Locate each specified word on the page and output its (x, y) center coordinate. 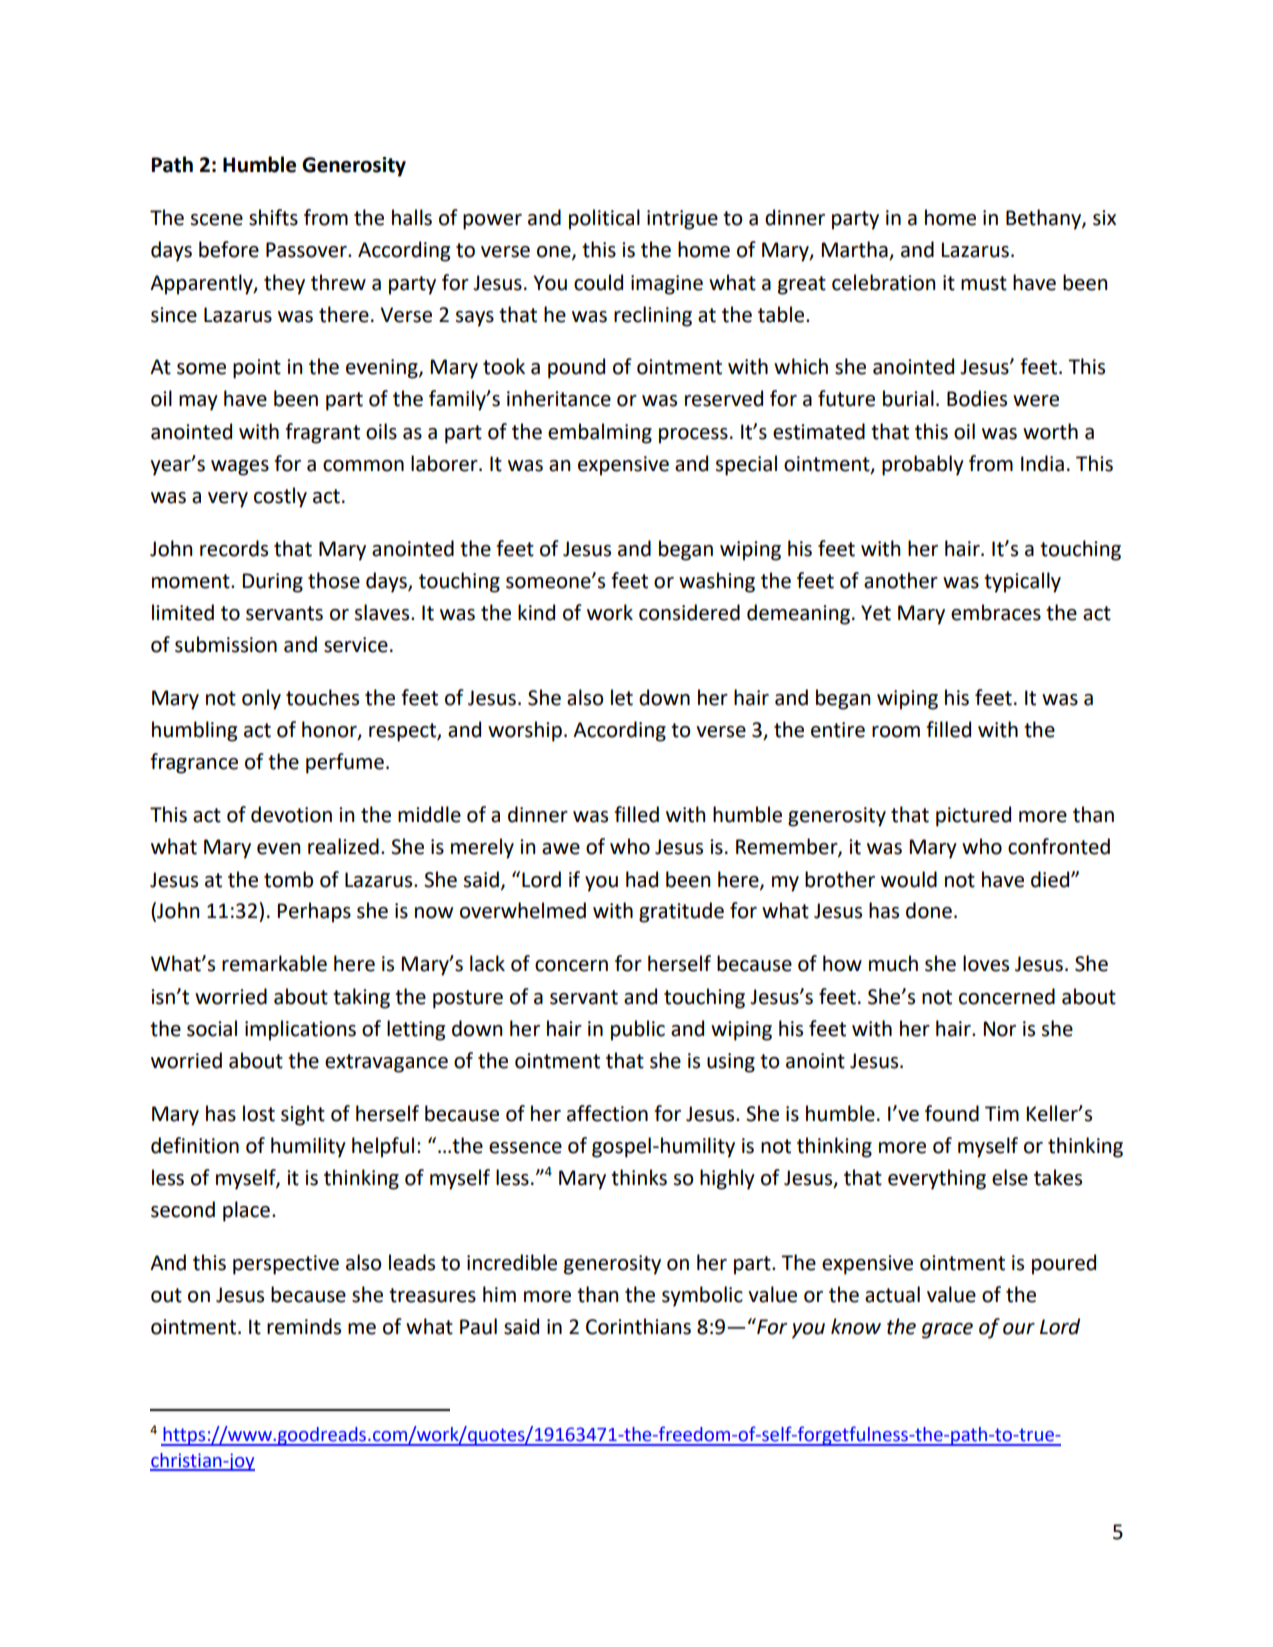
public (638, 1030)
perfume (345, 763)
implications (300, 1030)
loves (986, 963)
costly (280, 497)
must (984, 283)
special (746, 465)
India (1042, 463)
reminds (304, 1326)
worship (525, 731)
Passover (307, 250)
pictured (973, 816)
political (604, 219)
